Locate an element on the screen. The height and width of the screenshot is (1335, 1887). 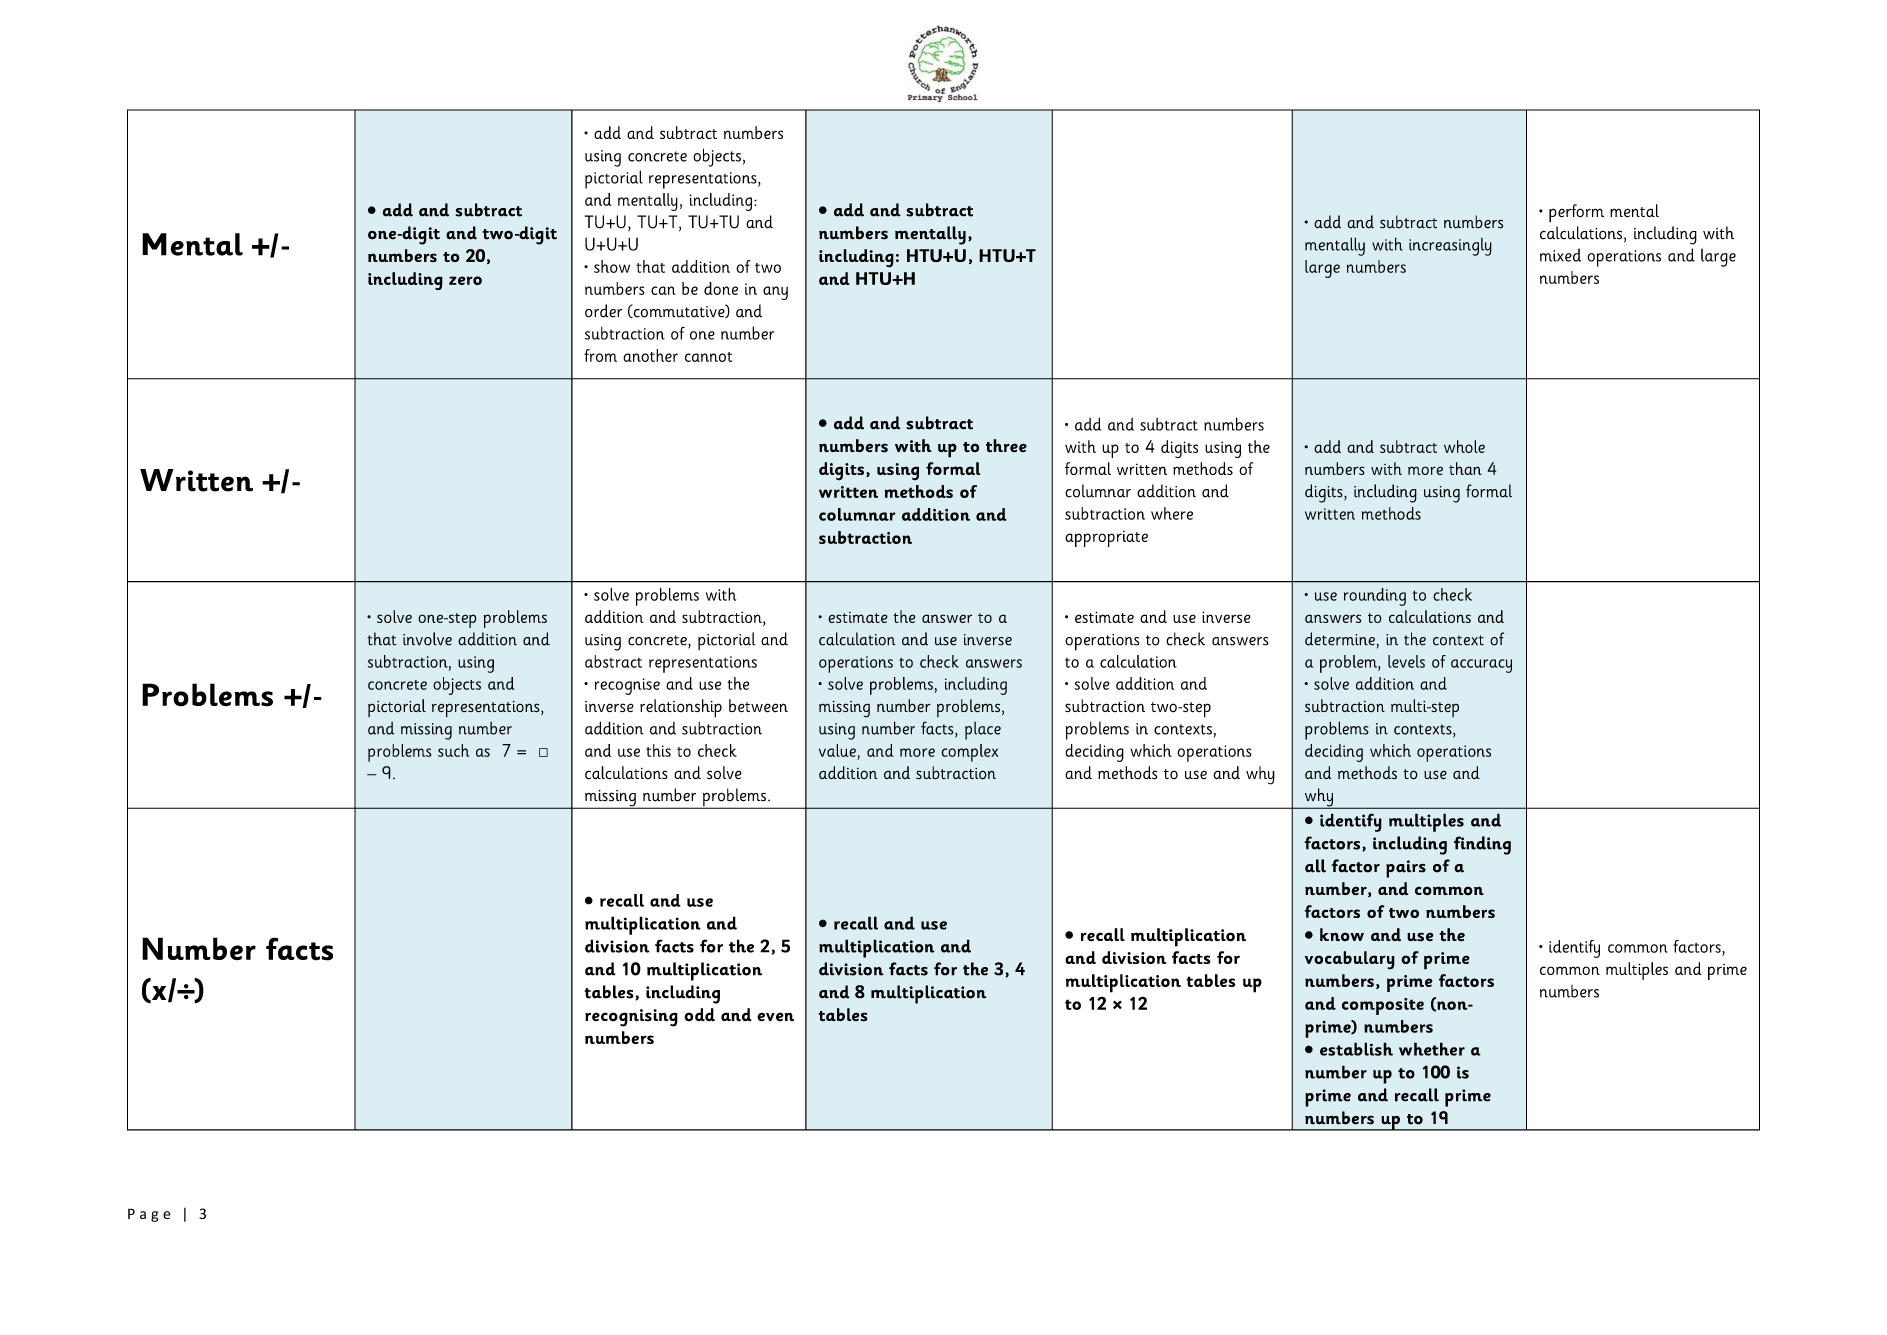
any is located at coordinates (775, 293).
